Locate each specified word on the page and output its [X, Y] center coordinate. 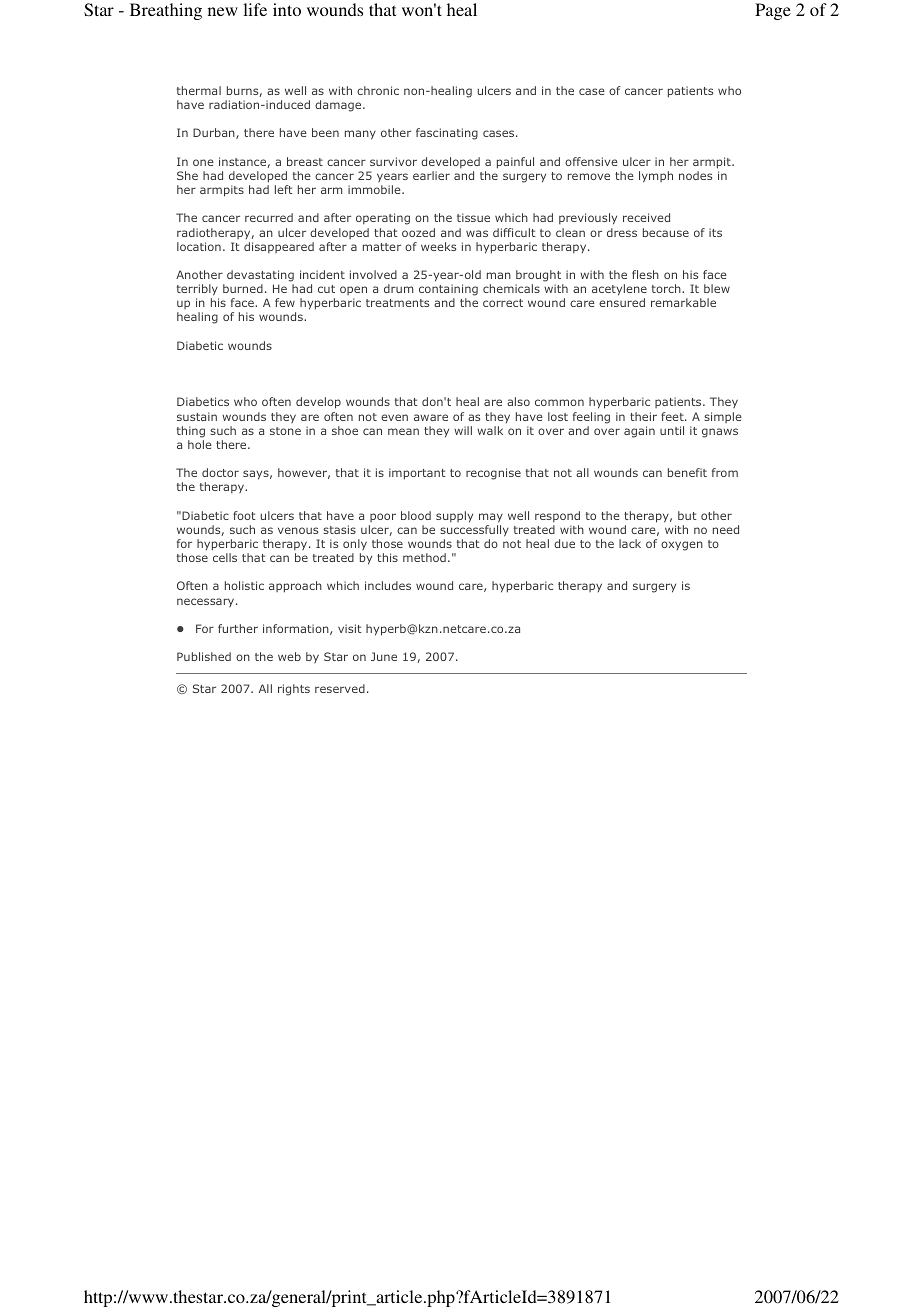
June [384, 656]
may [491, 518]
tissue [473, 217]
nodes [695, 175]
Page [773, 11]
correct [503, 303]
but [687, 515]
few [285, 302]
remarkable [683, 302]
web [289, 656]
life [255, 9]
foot [244, 515]
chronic [378, 90]
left [284, 189]
